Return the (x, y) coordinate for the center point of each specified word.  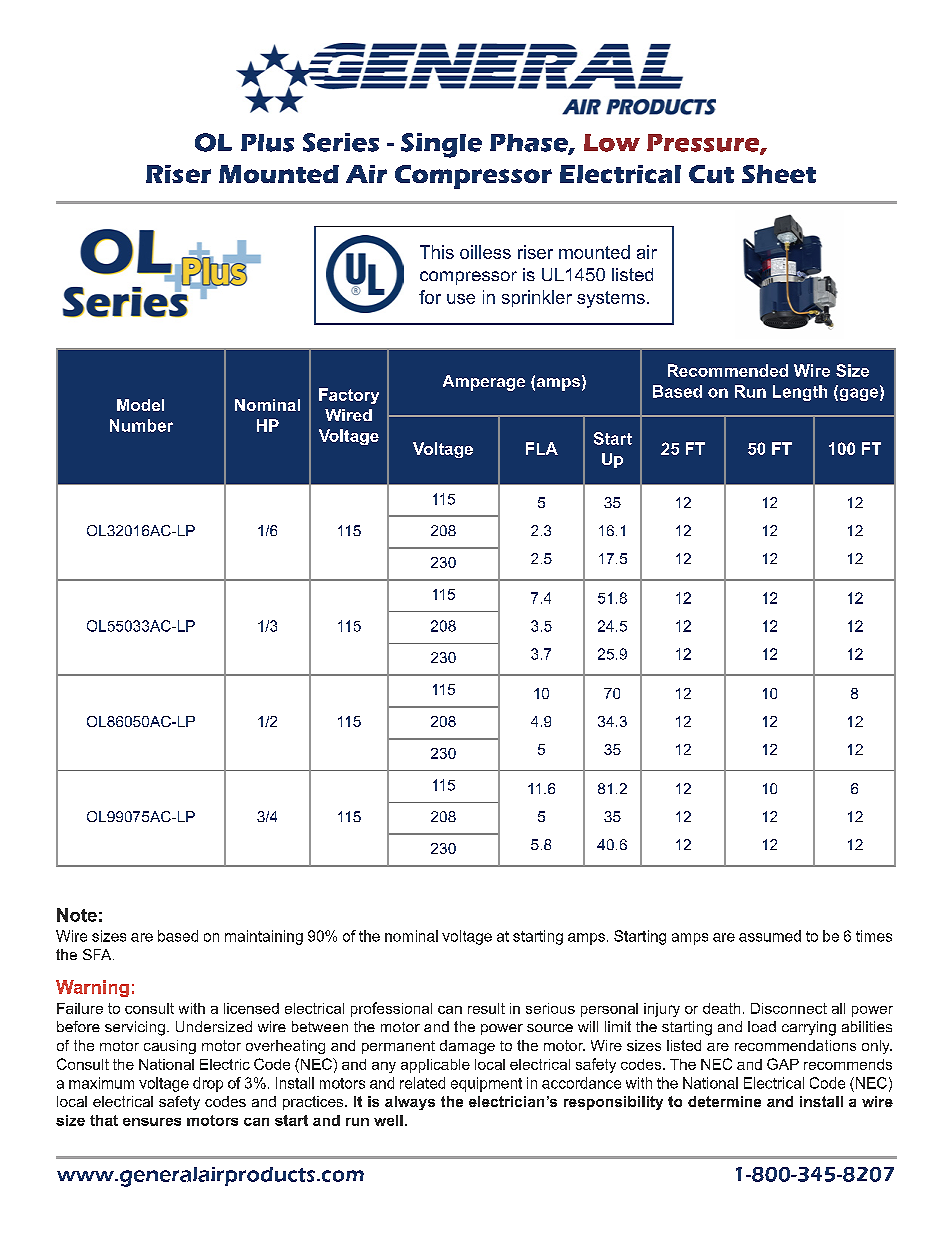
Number (141, 425)
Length (800, 393)
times (874, 936)
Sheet (779, 174)
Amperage (484, 383)
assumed (770, 936)
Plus (267, 143)
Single (441, 145)
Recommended (728, 370)
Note (77, 915)
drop (208, 1084)
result (486, 1008)
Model (140, 405)
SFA (98, 954)
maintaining (264, 937)
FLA (542, 448)
